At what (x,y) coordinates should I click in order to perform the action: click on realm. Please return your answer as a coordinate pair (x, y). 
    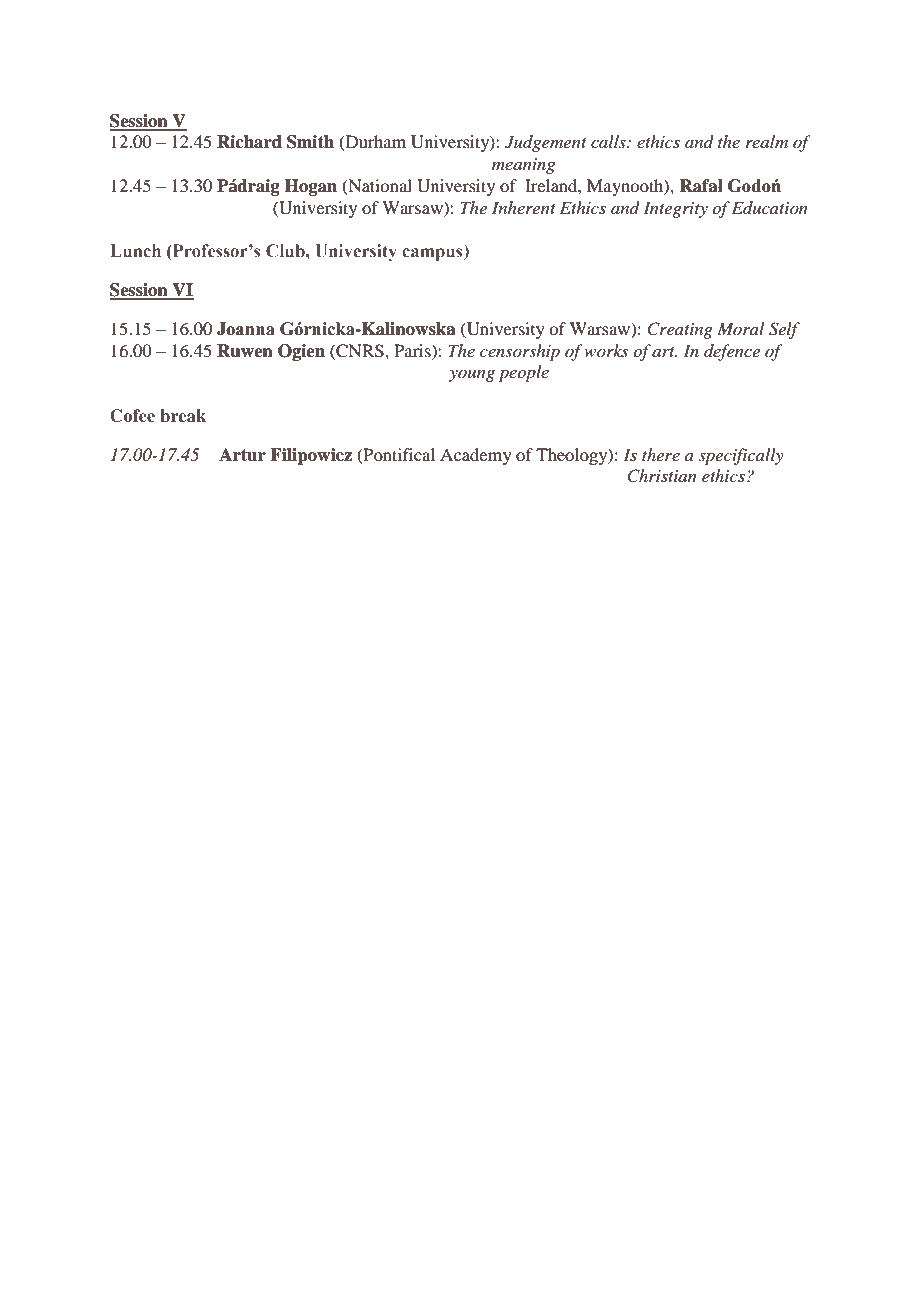
    Looking at the image, I should click on (767, 141).
